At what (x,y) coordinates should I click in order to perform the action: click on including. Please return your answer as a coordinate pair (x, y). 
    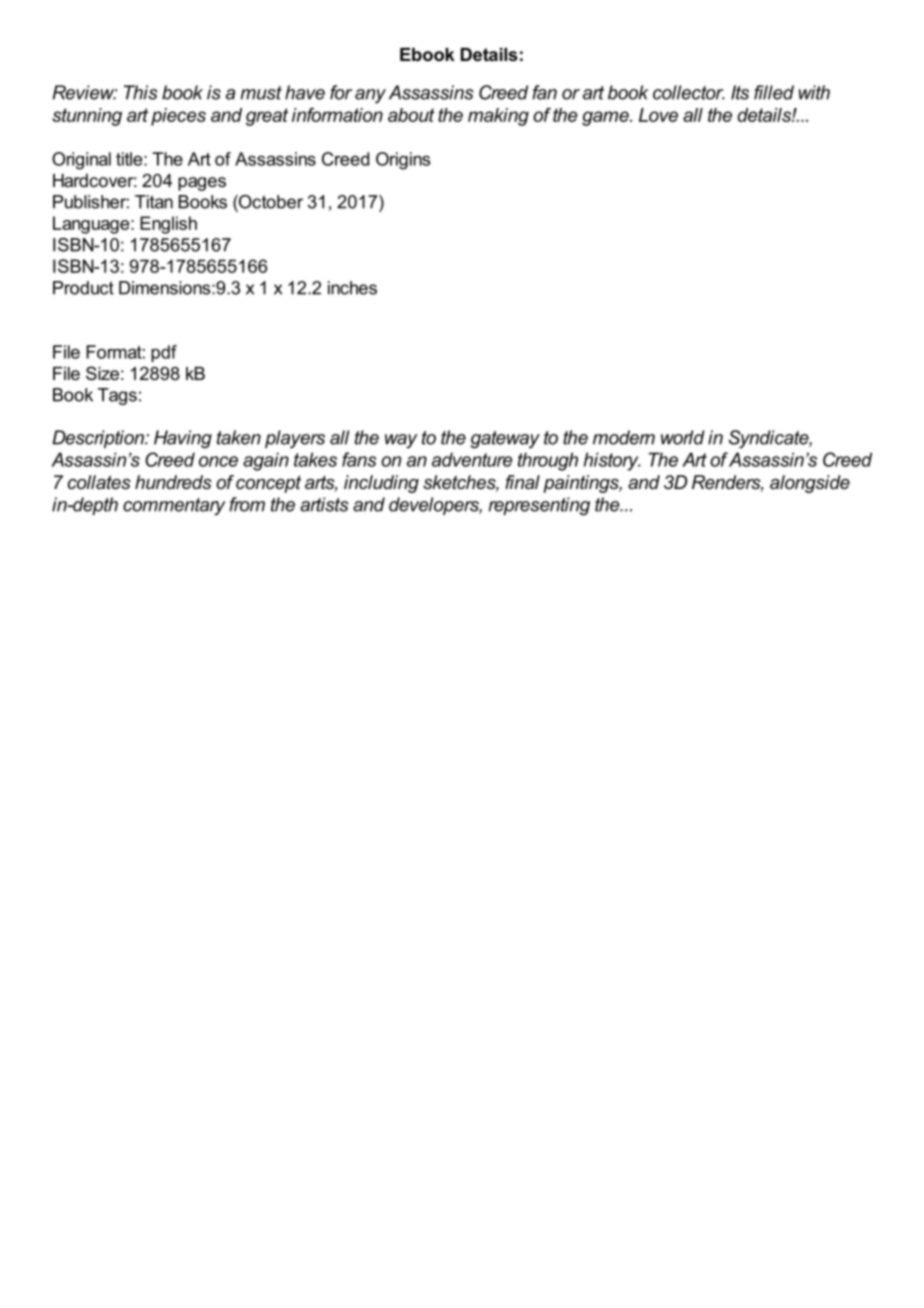
    Looking at the image, I should click on (381, 484).
